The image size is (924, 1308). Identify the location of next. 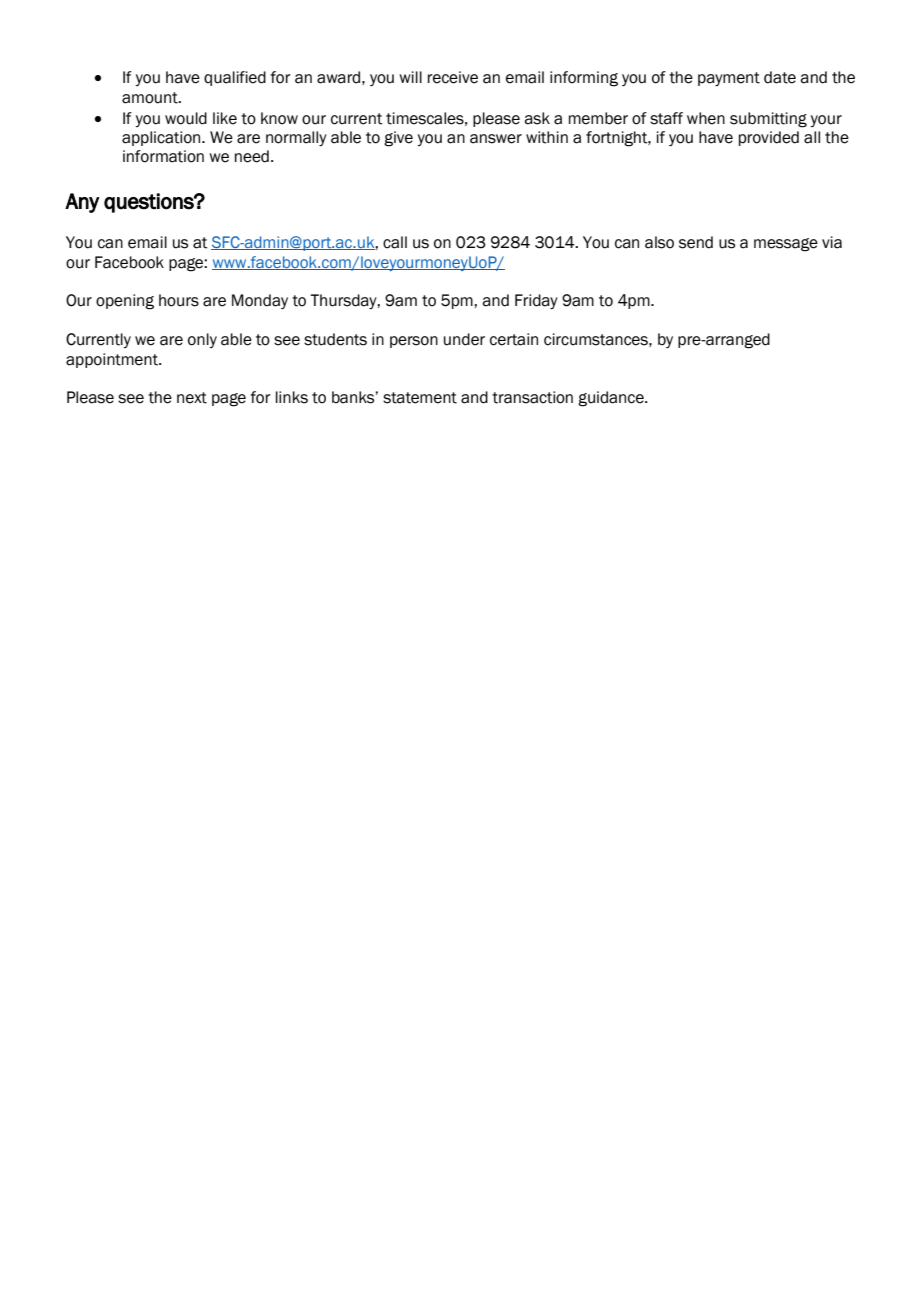
(192, 398).
